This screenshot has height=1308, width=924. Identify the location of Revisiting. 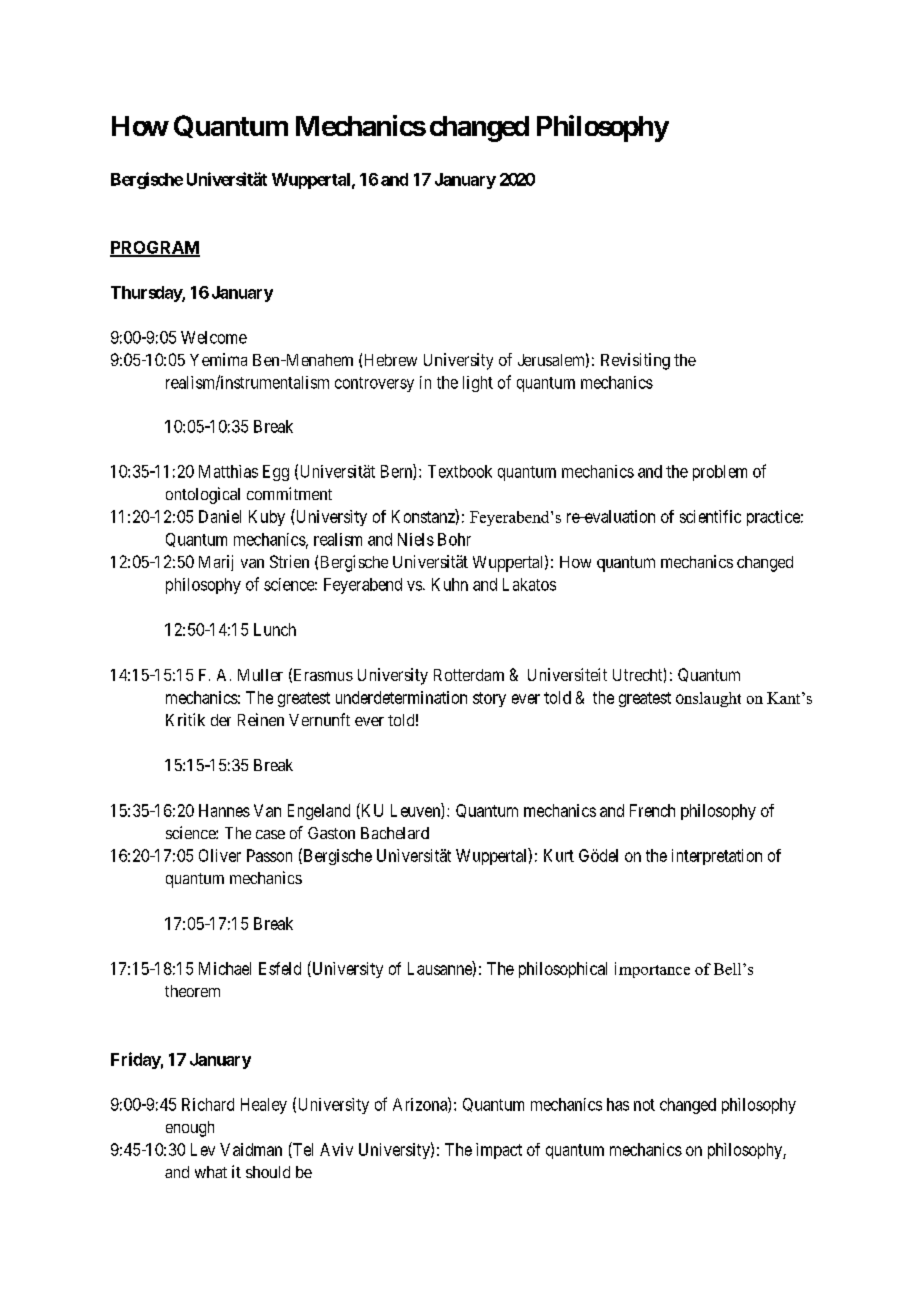
(635, 361).
